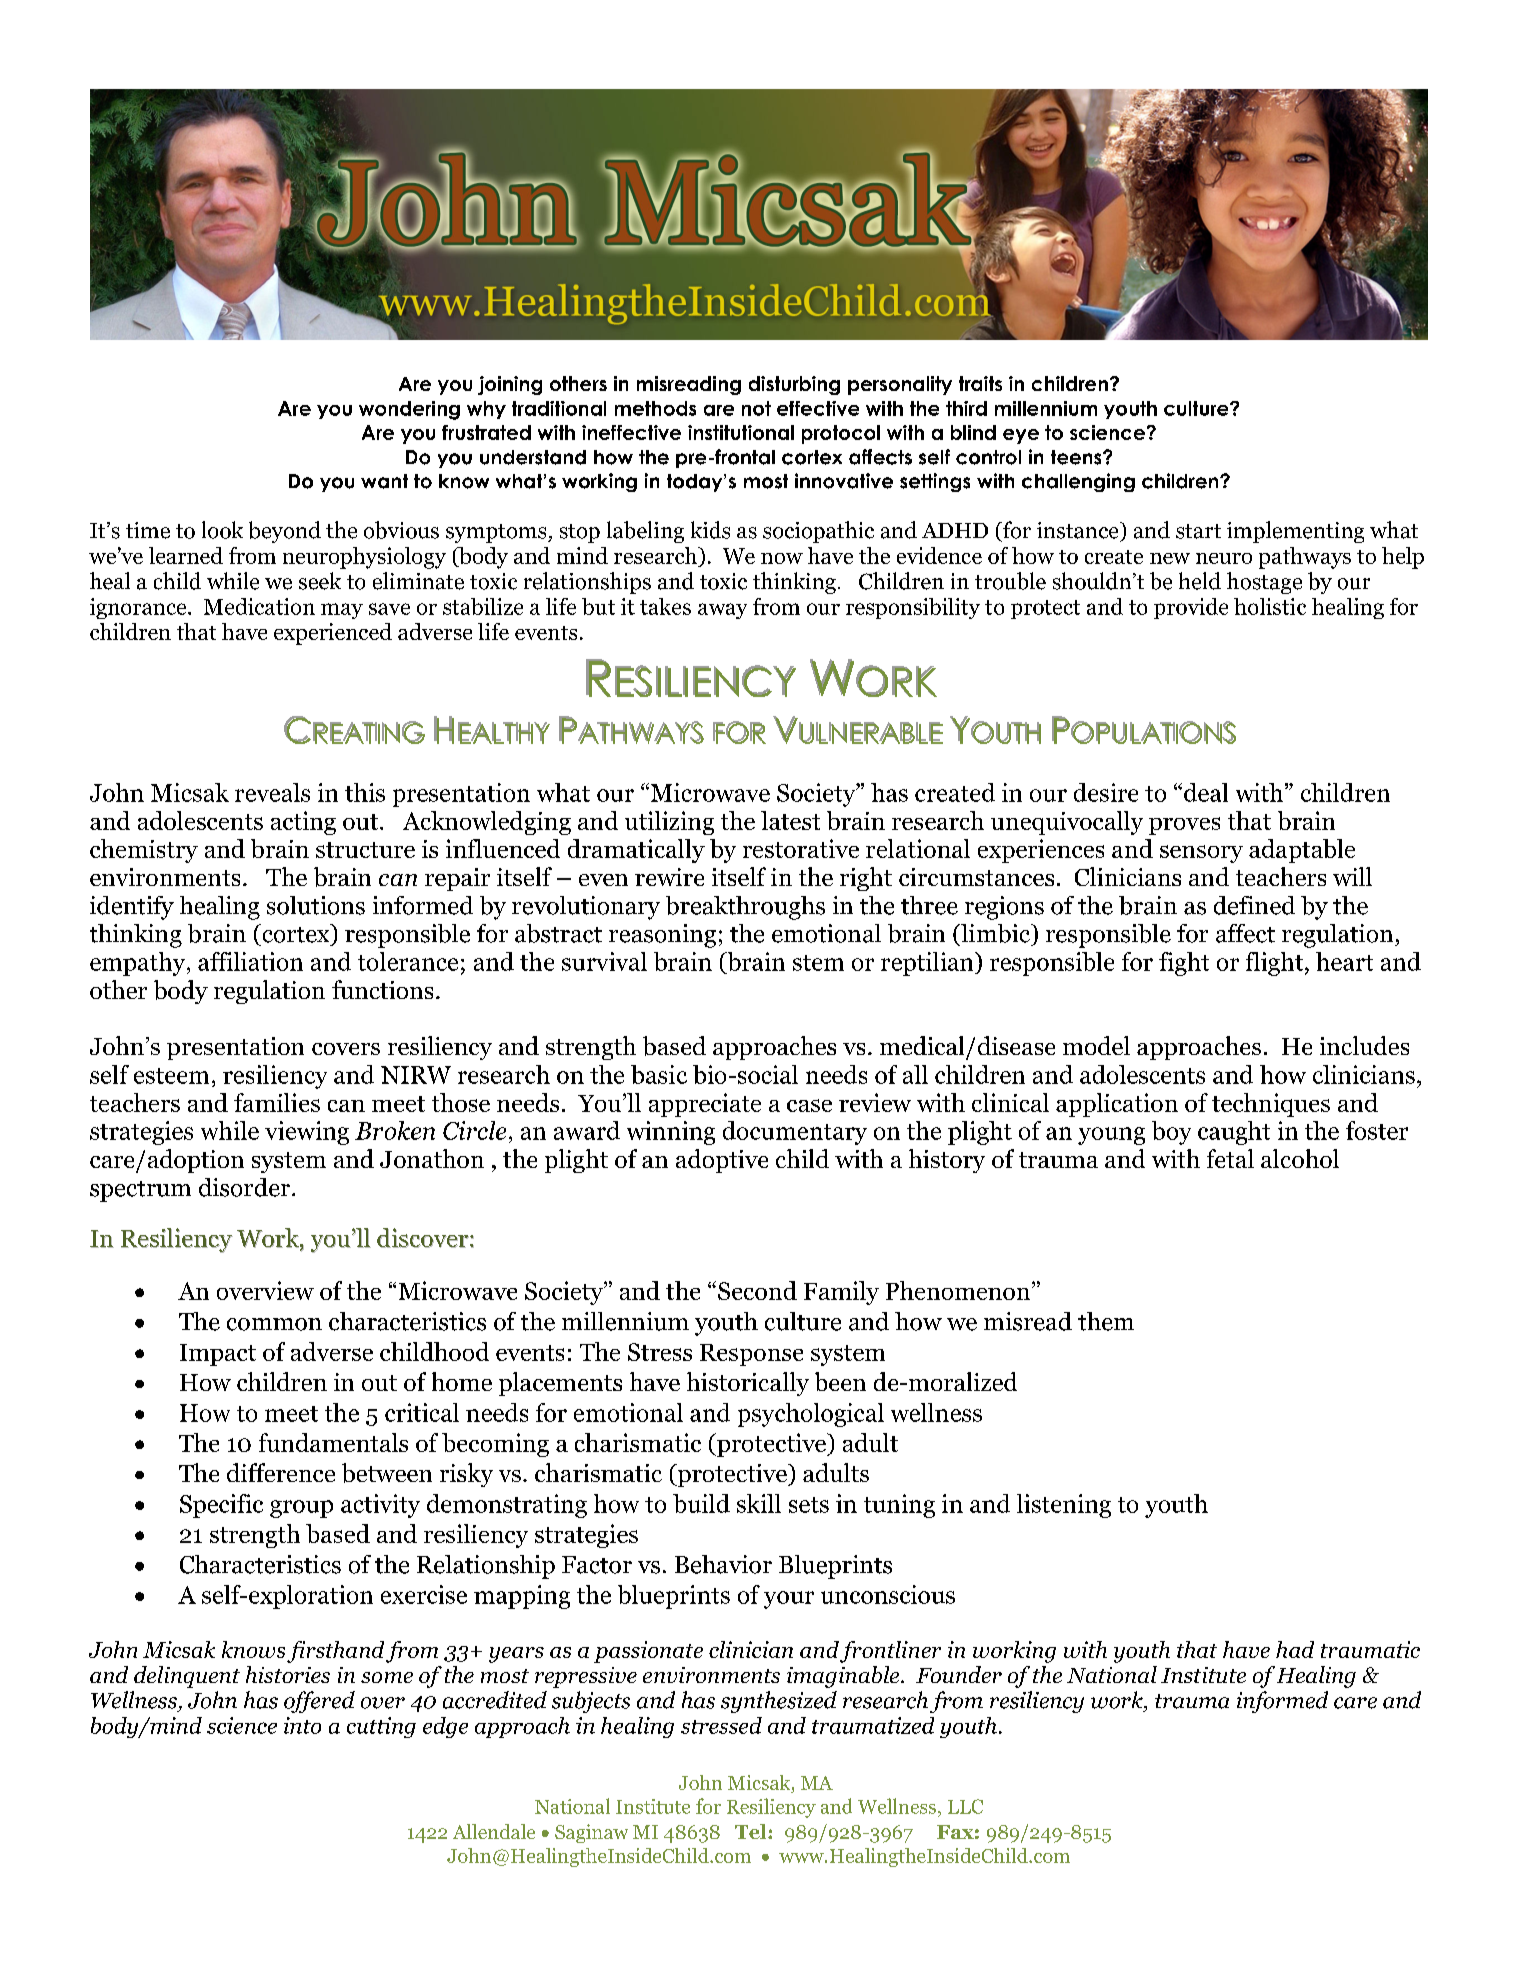  I want to click on techniques, so click(1271, 1105).
